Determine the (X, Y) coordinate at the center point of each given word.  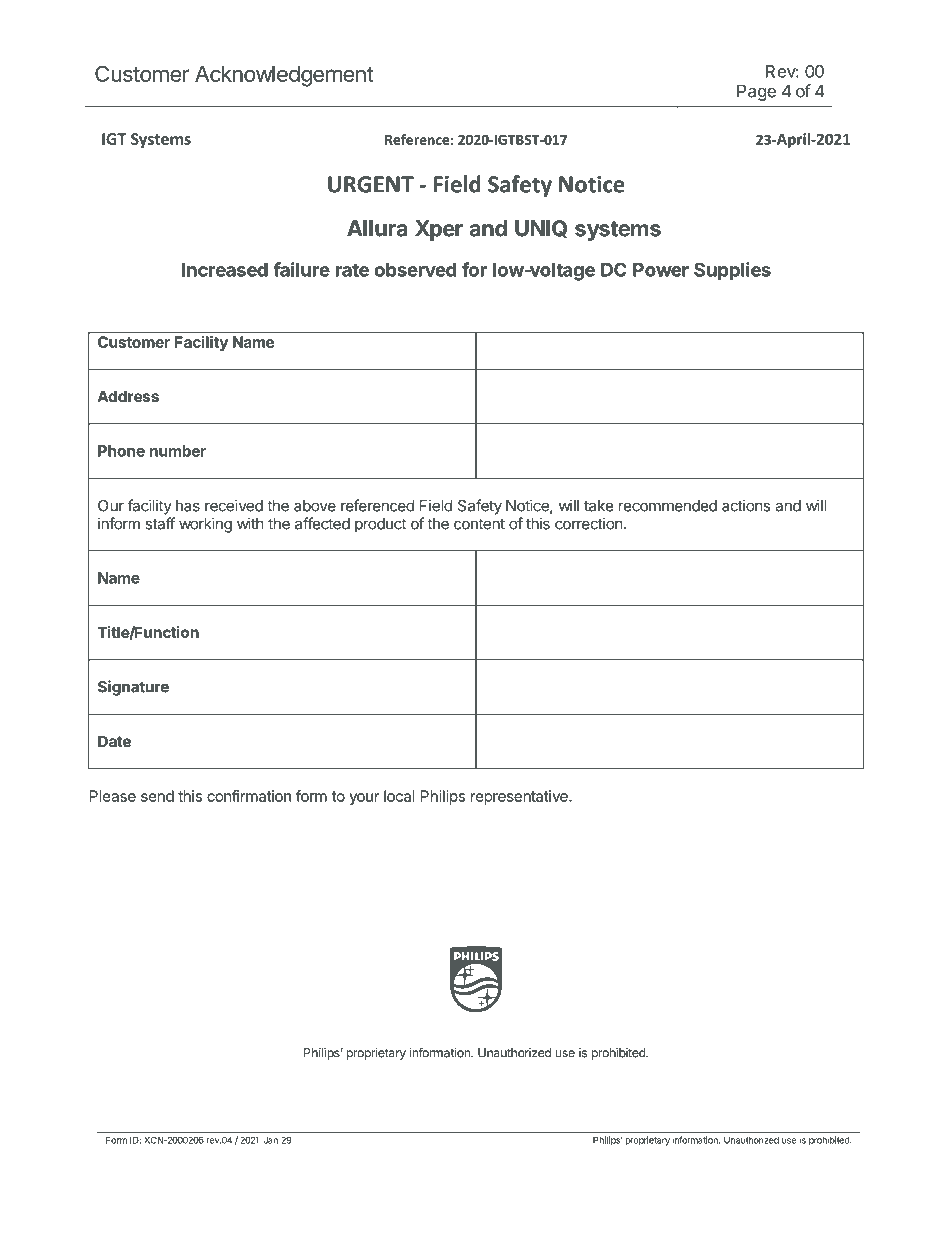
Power (661, 270)
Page (756, 92)
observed (415, 270)
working (205, 525)
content (479, 524)
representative (520, 797)
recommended (668, 506)
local (399, 796)
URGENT (371, 184)
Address (128, 396)
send (157, 796)
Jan (270, 1140)
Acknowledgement (284, 76)
